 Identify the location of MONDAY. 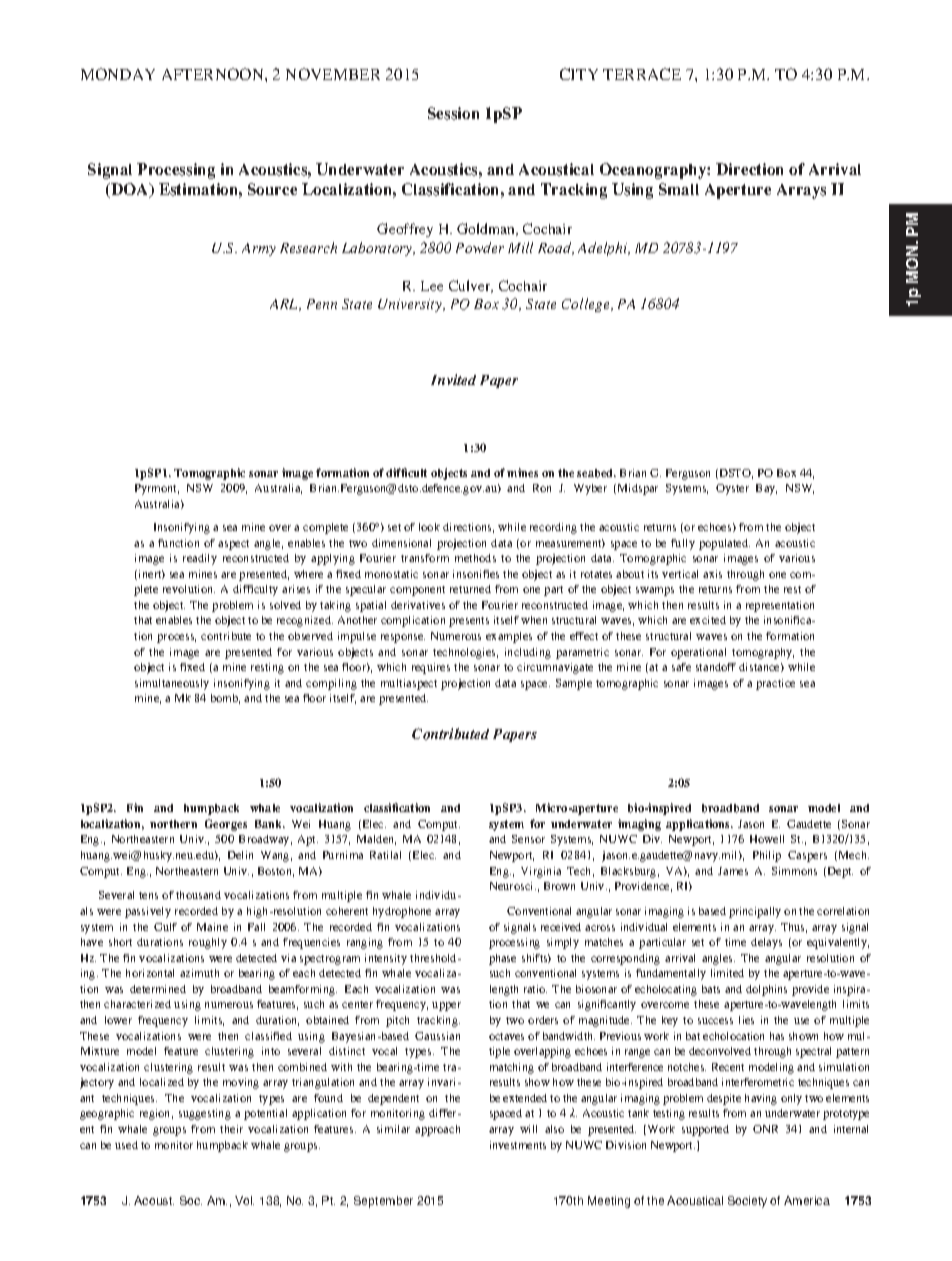
(118, 74).
